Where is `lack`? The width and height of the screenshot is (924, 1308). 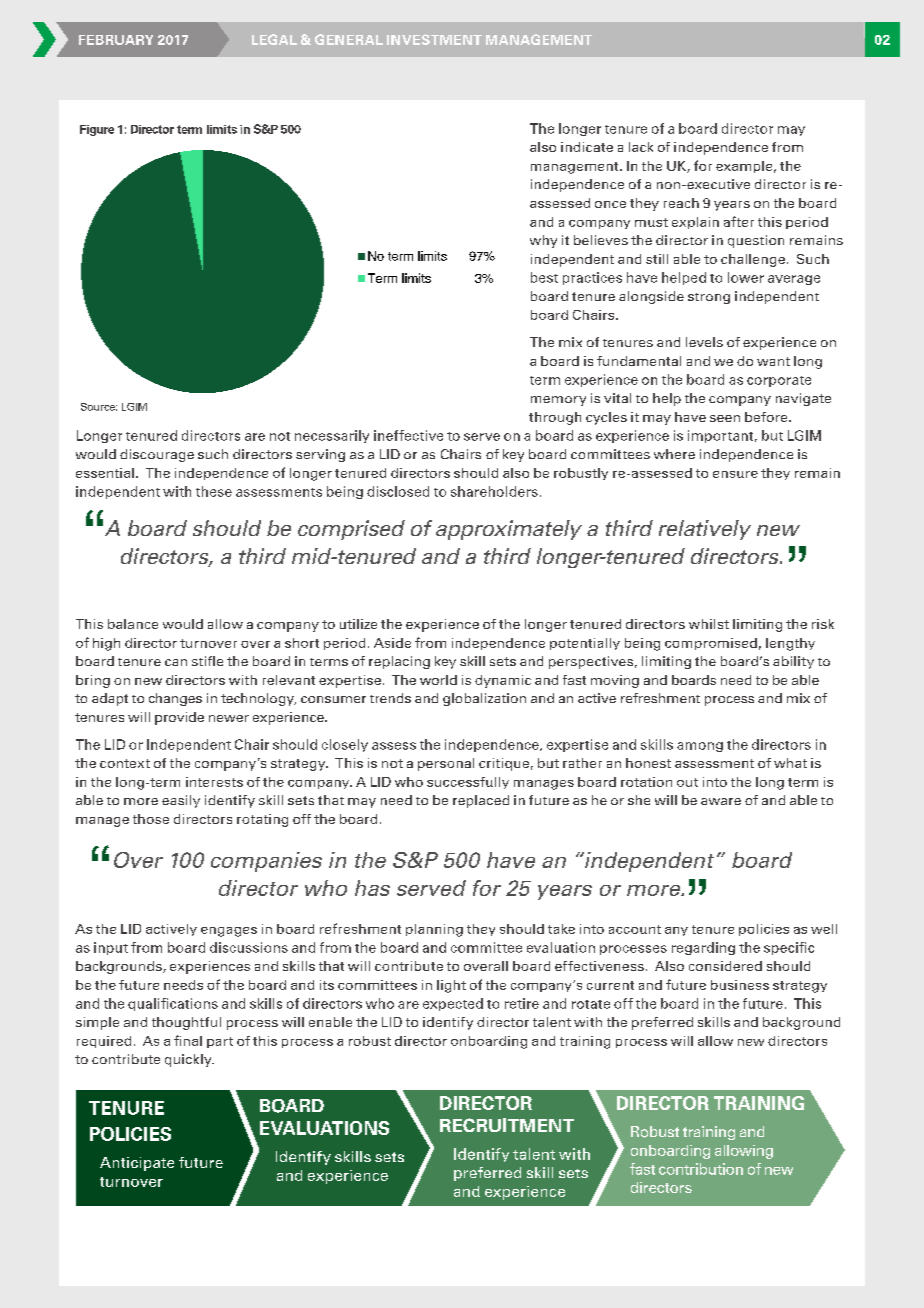 lack is located at coordinates (641, 147).
